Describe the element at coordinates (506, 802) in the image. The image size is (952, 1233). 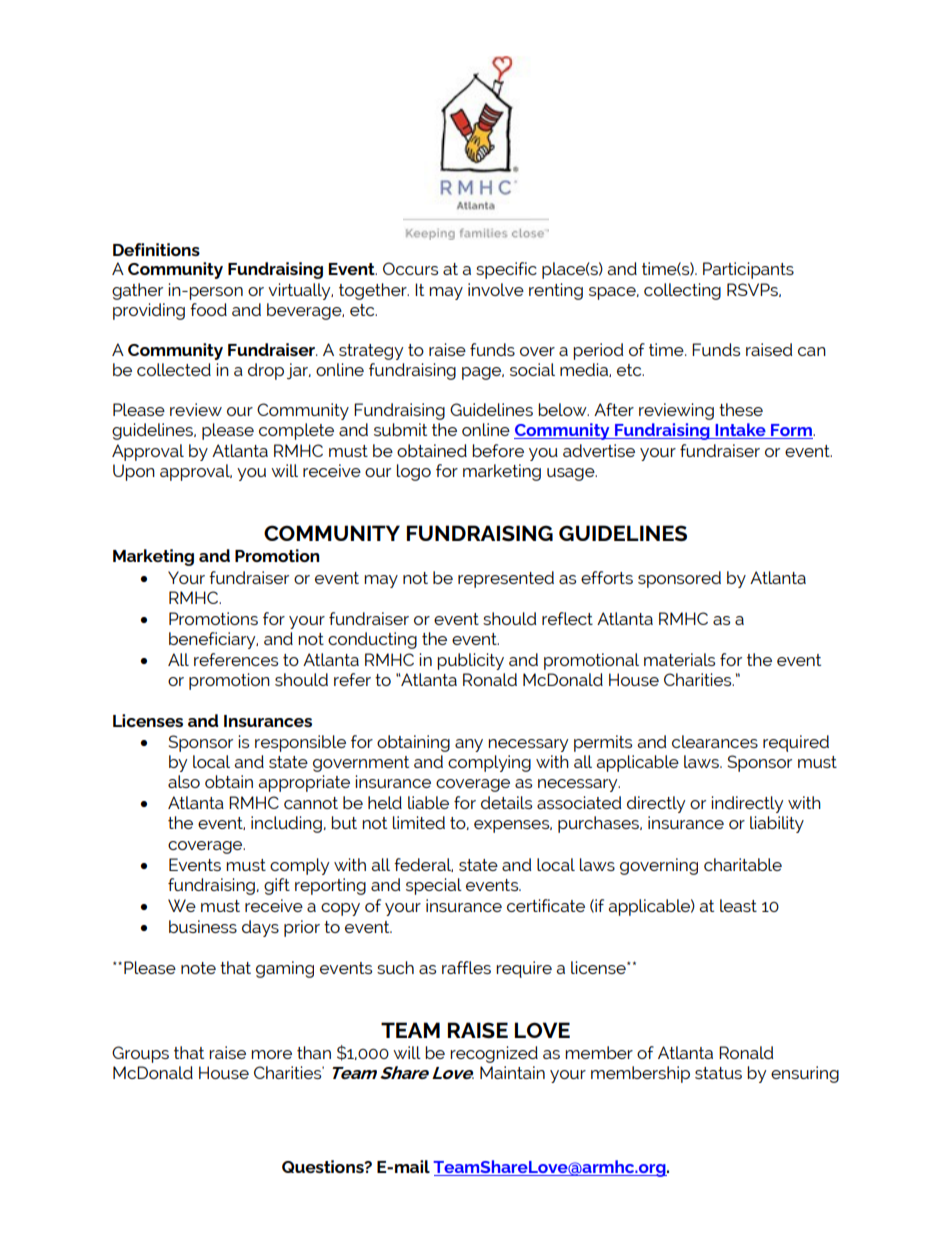
I see `details` at that location.
